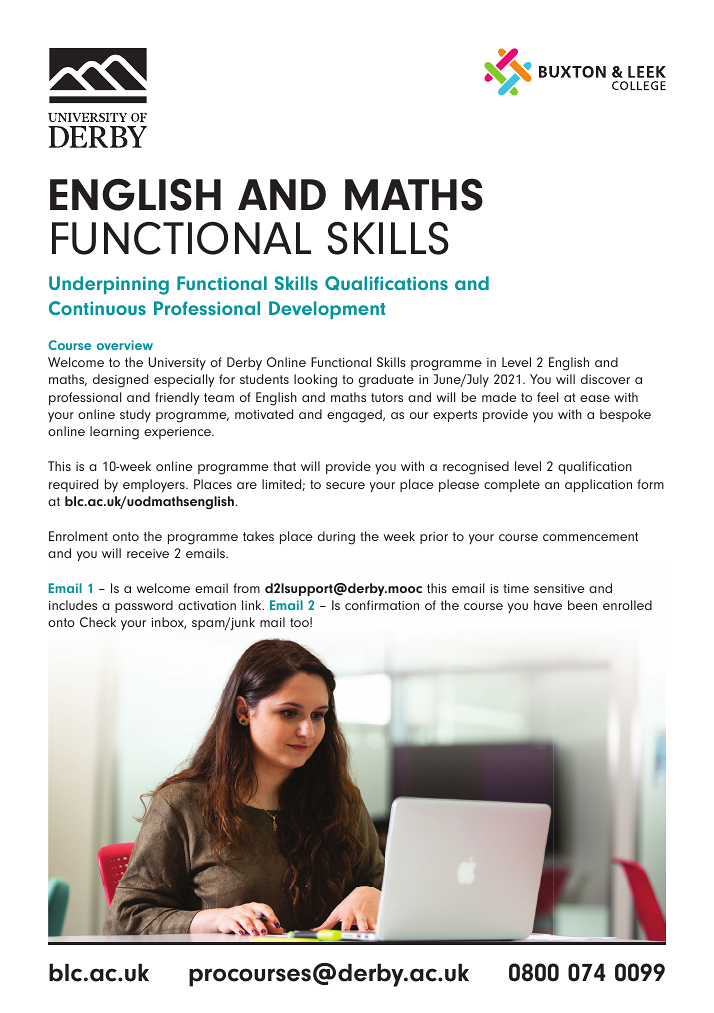 This screenshot has height=1013, width=714. I want to click on Development, so click(327, 310).
